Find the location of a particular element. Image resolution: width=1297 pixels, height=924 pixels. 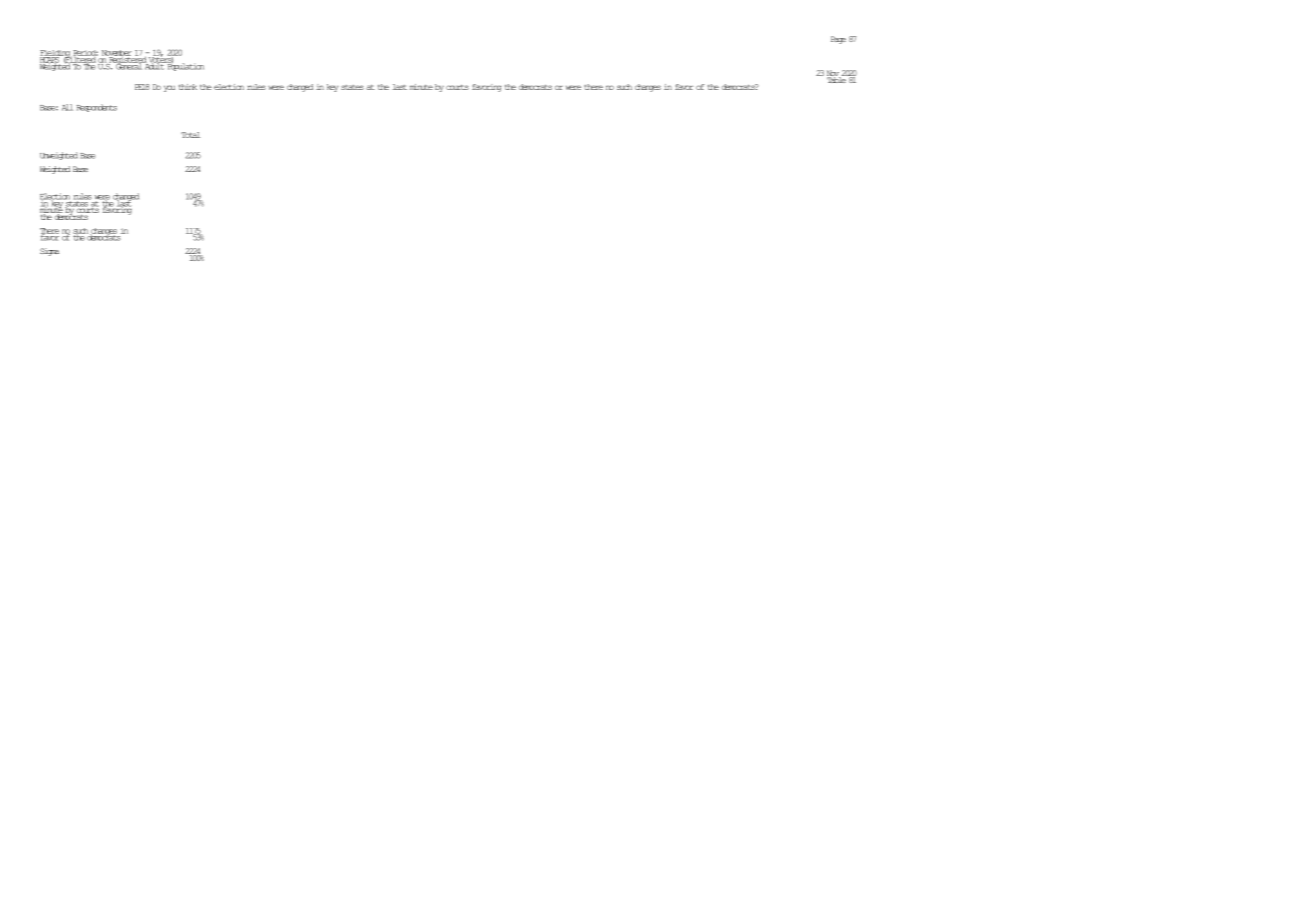

Table is located at coordinates (837, 79).
